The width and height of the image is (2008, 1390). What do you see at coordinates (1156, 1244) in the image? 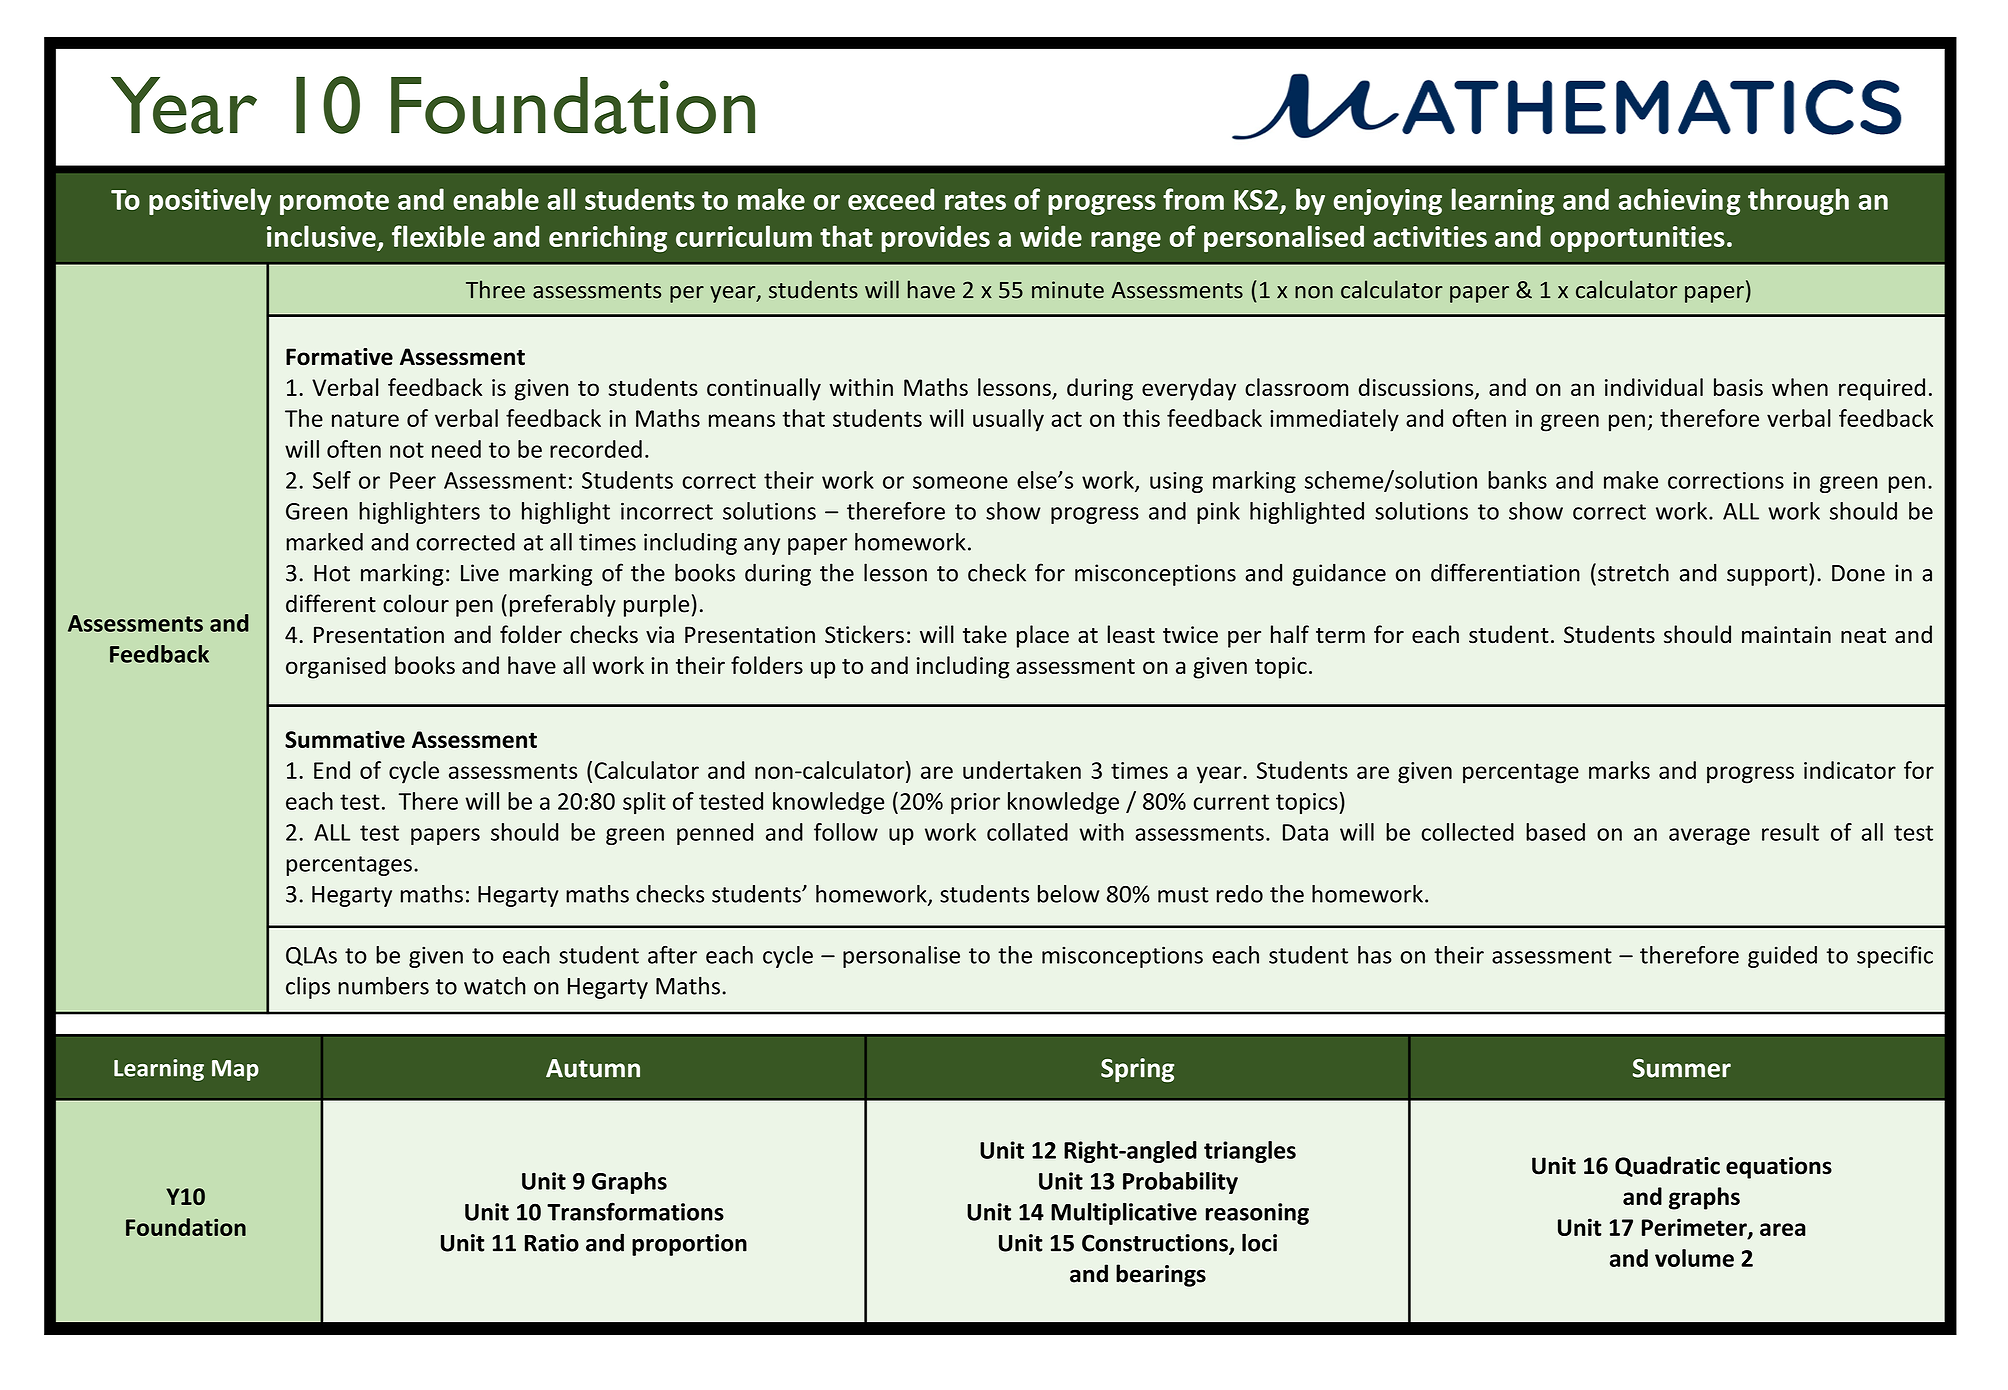
I see `Constructions` at bounding box center [1156, 1244].
